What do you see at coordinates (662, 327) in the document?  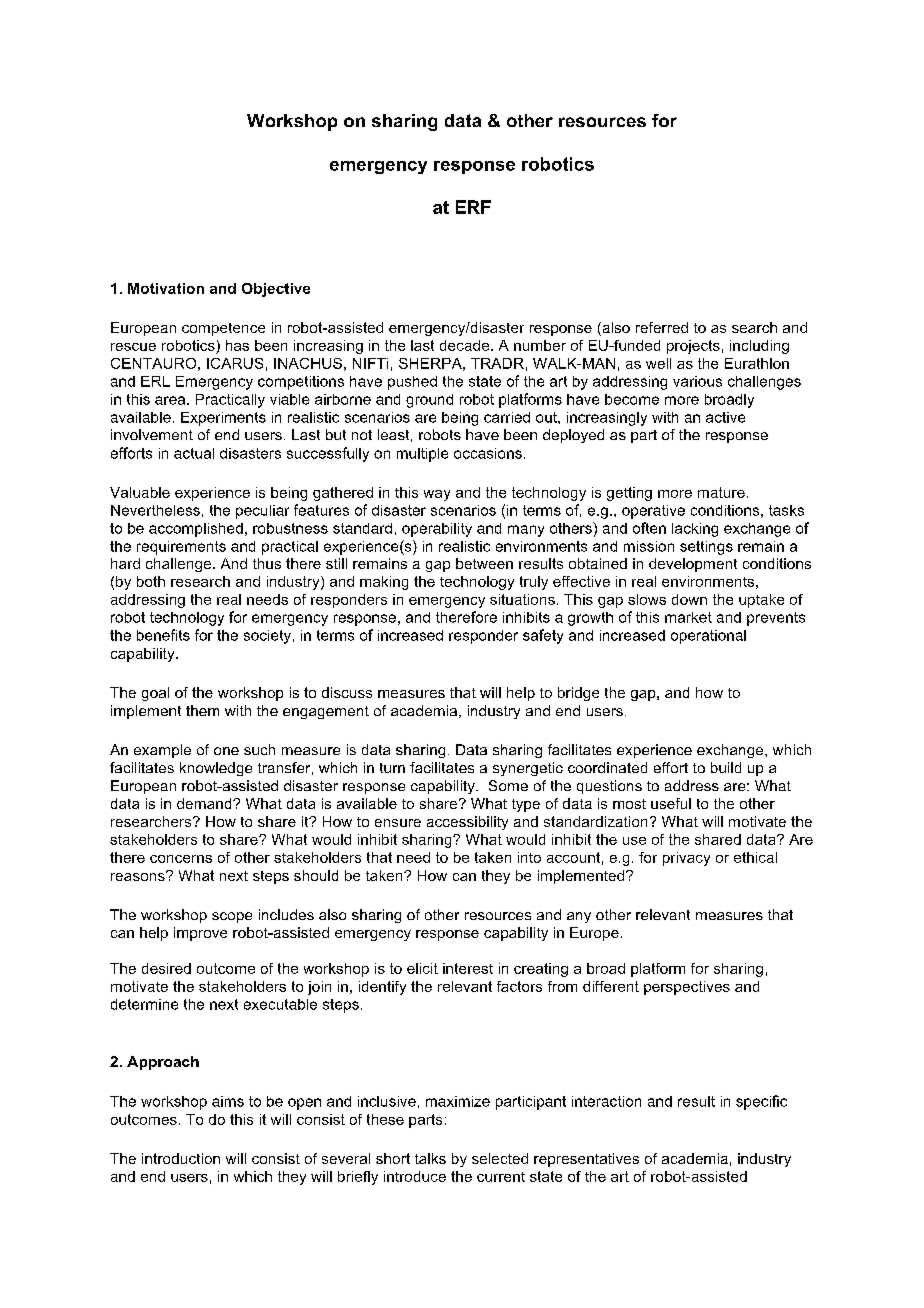 I see `referred` at bounding box center [662, 327].
